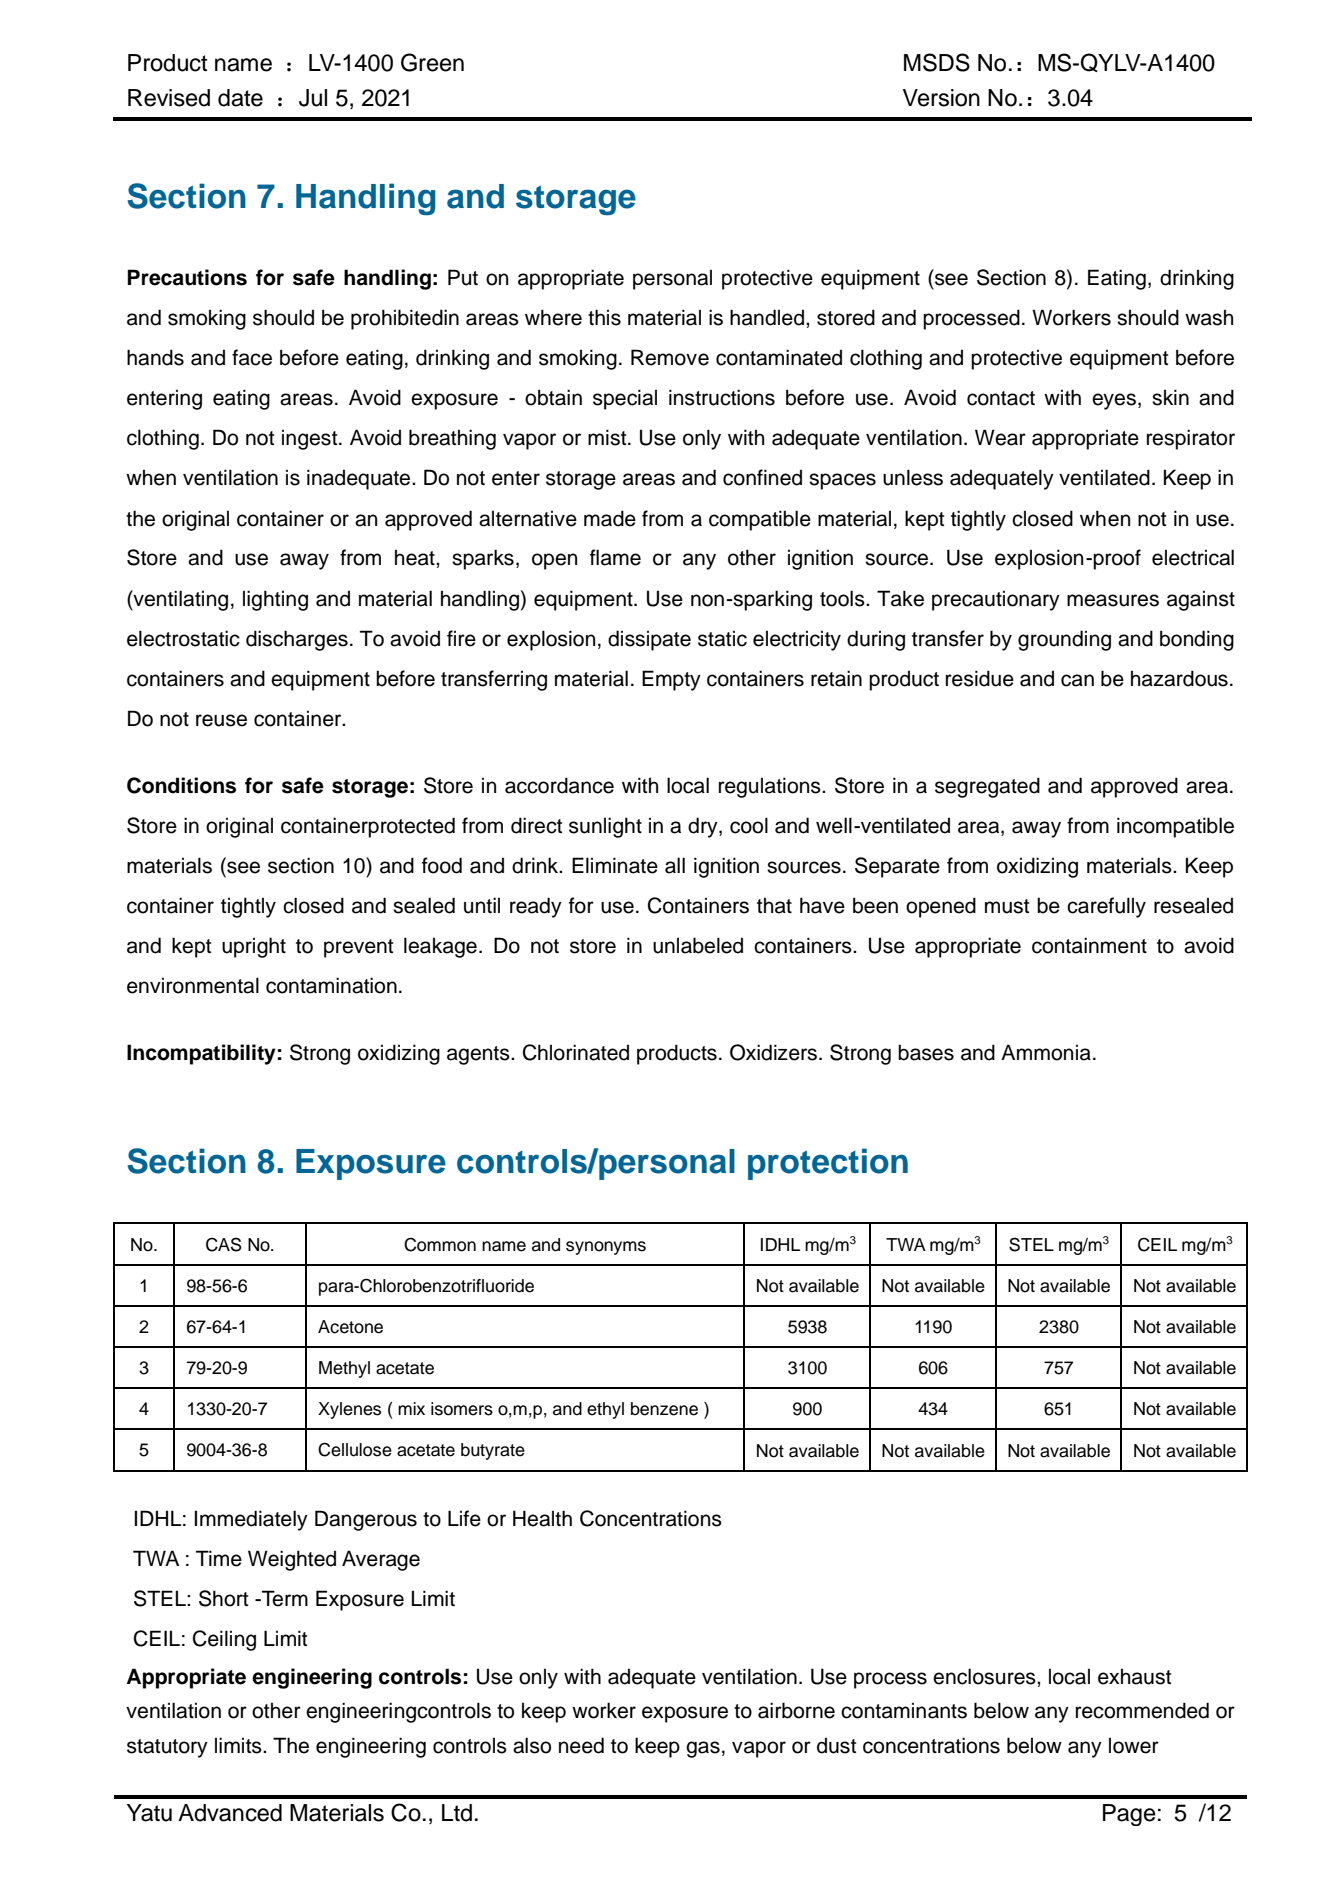  What do you see at coordinates (604, 317) in the screenshot?
I see `this` at bounding box center [604, 317].
